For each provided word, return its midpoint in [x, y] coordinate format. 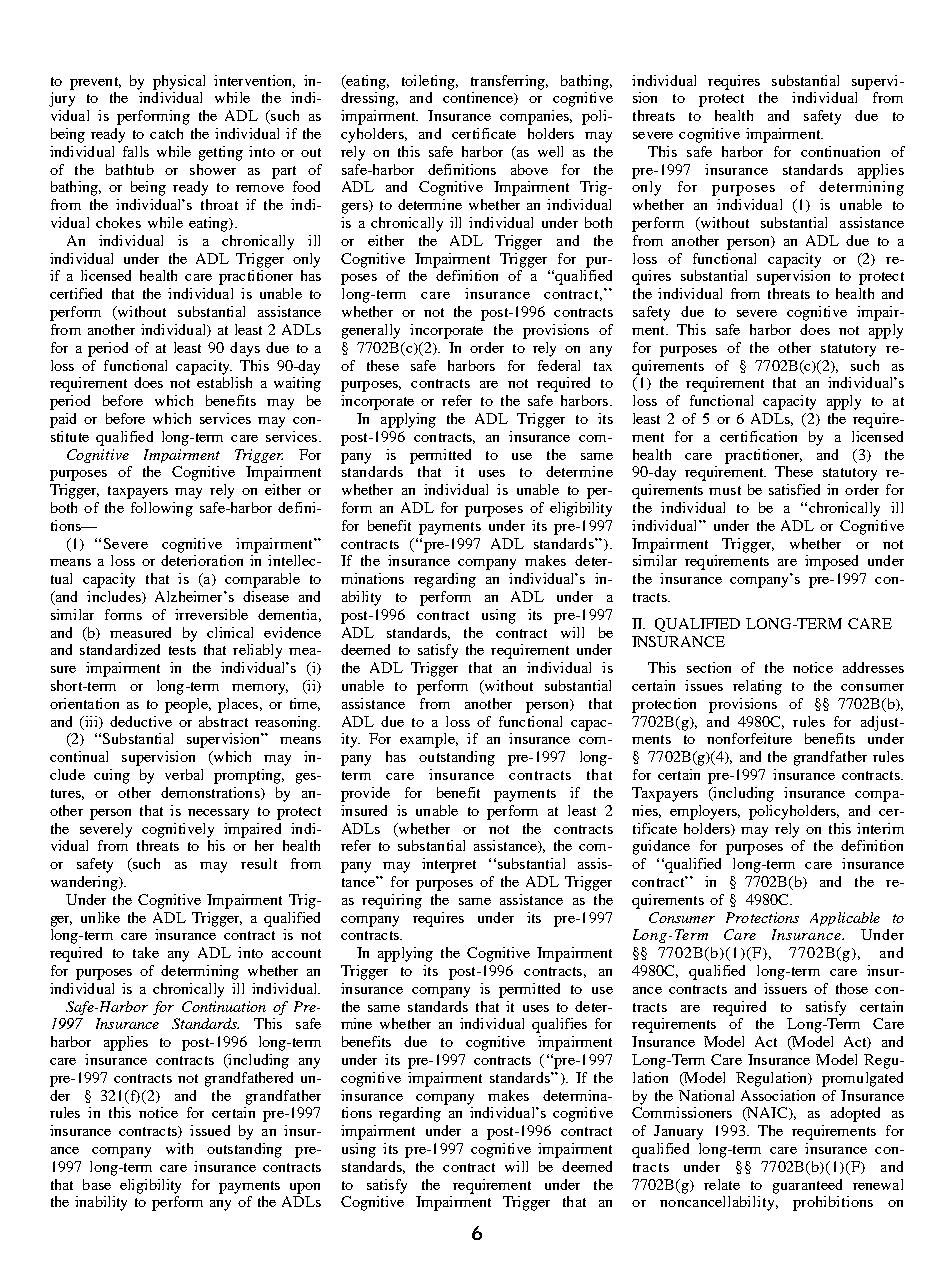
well [550, 151]
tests [182, 650]
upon [305, 1188]
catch [166, 133]
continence [479, 98]
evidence [292, 632]
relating [757, 687]
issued [210, 1130]
